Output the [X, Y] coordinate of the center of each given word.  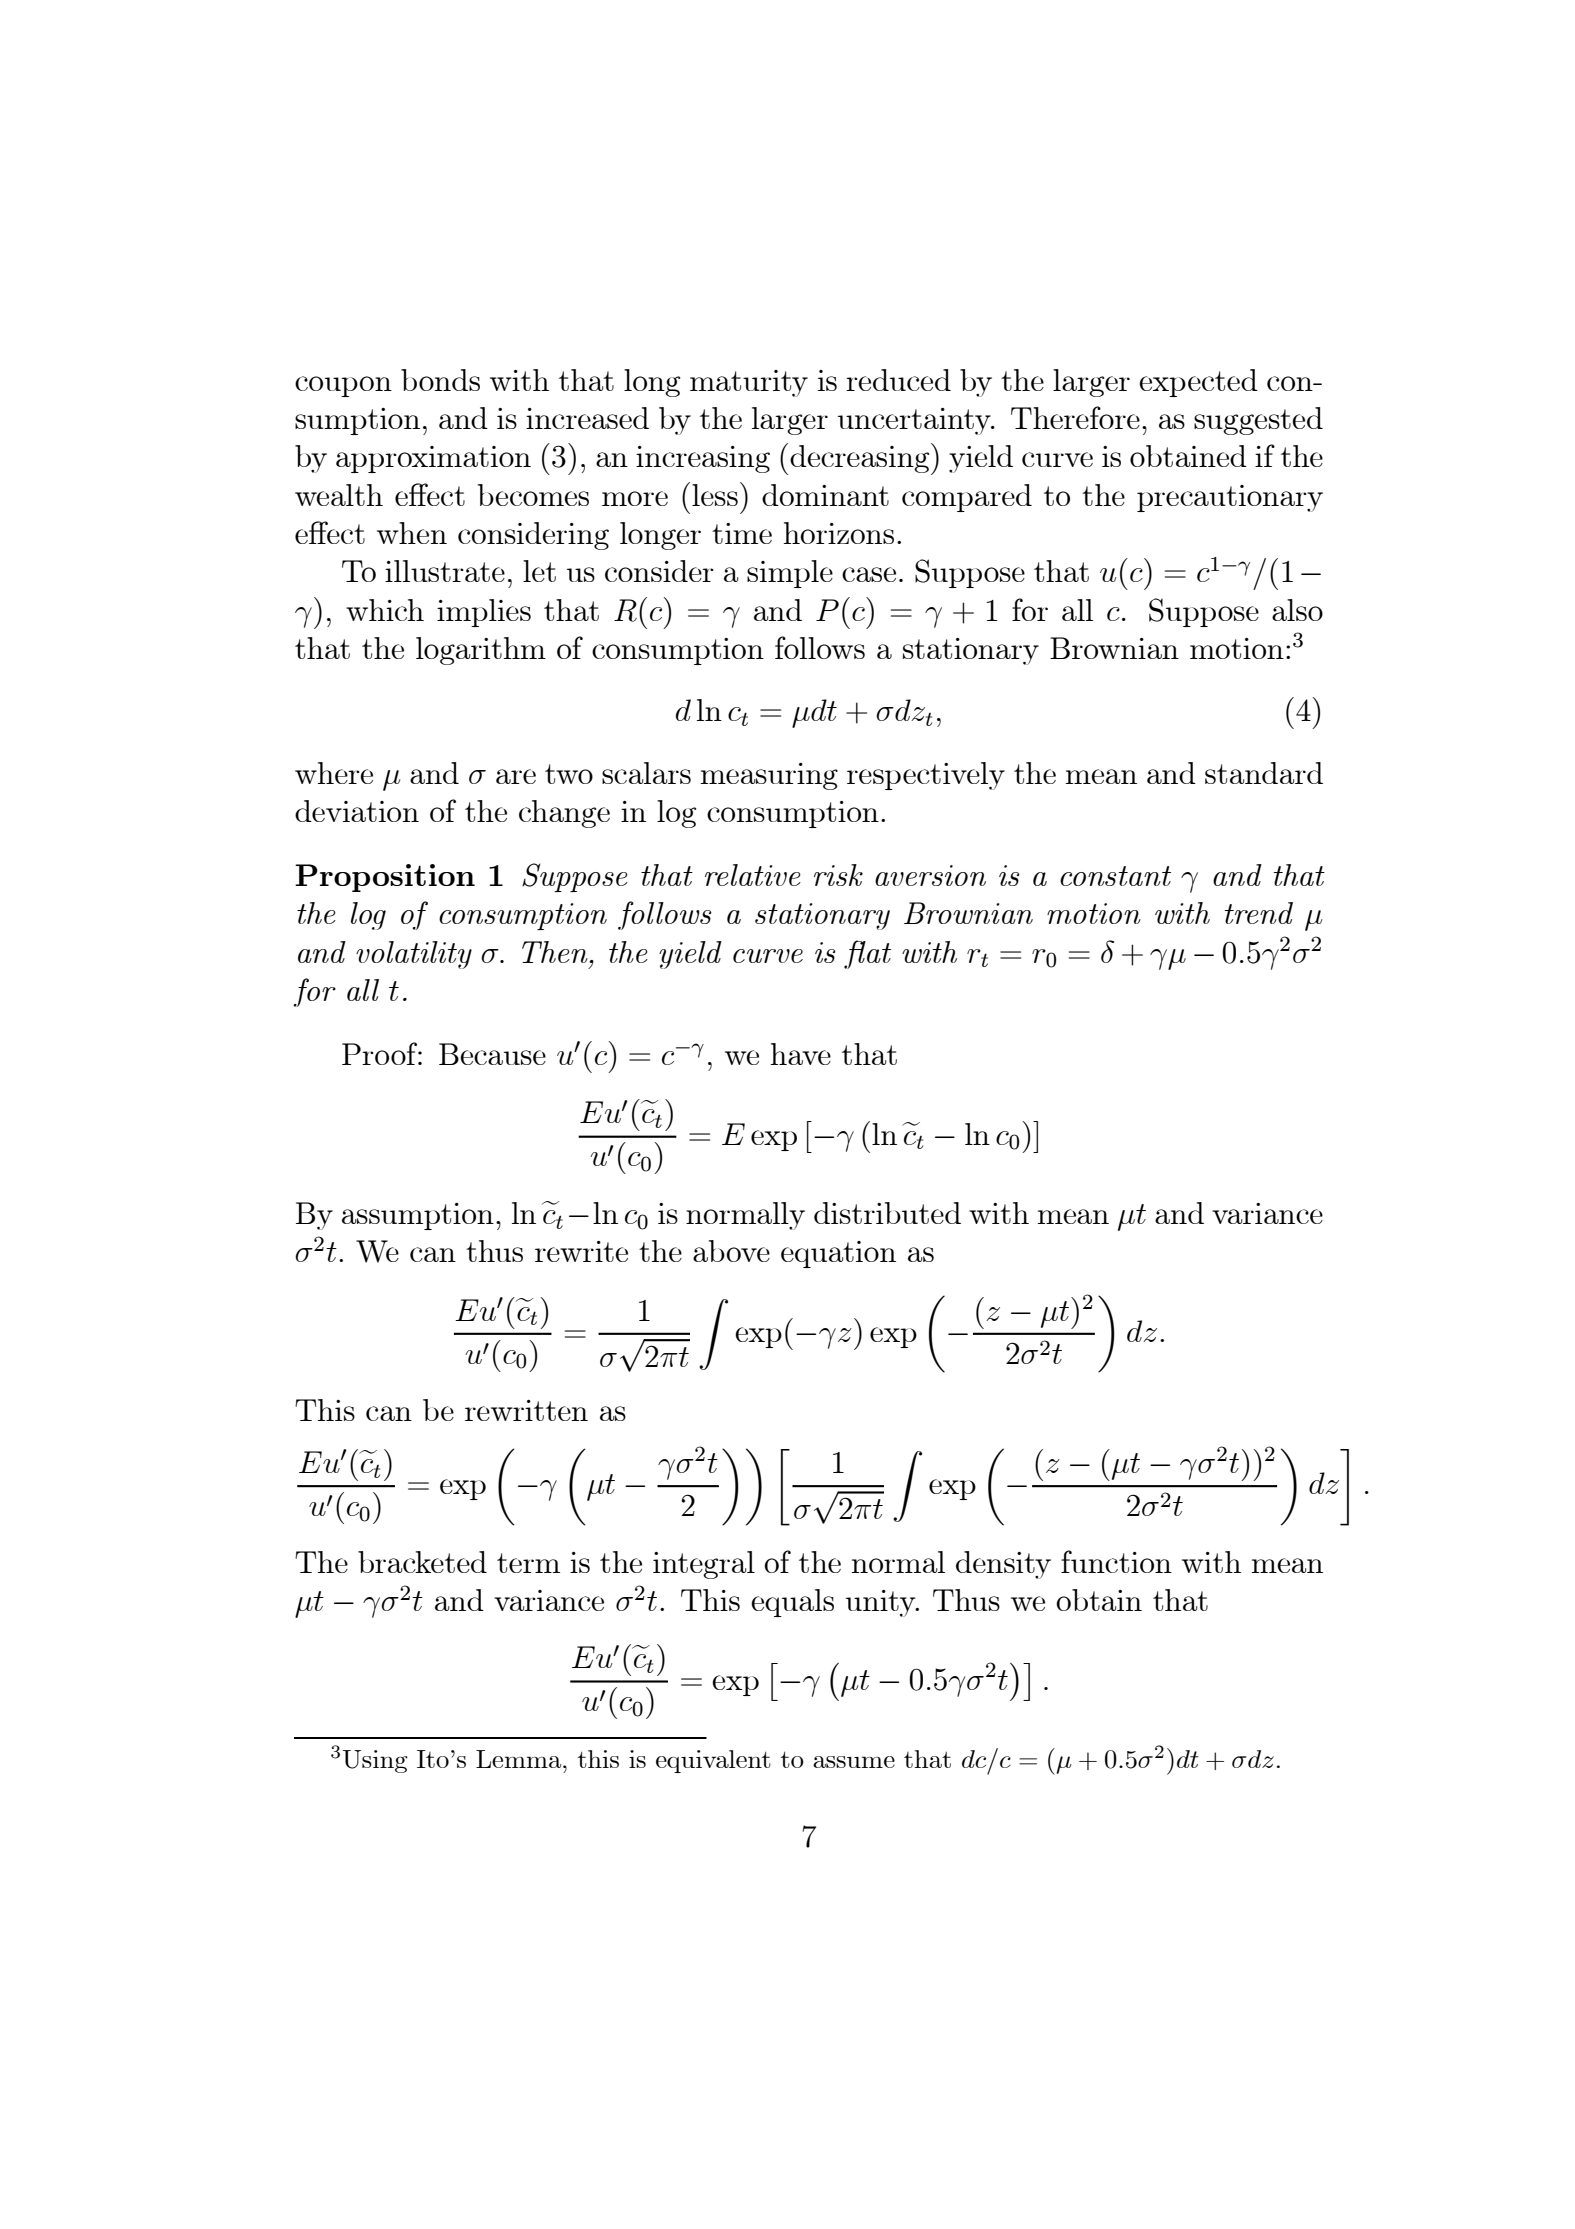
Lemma [520, 1759]
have [801, 1054]
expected [1198, 383]
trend [1259, 913]
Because [492, 1054]
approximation [433, 459]
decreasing [861, 459]
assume [854, 1762]
